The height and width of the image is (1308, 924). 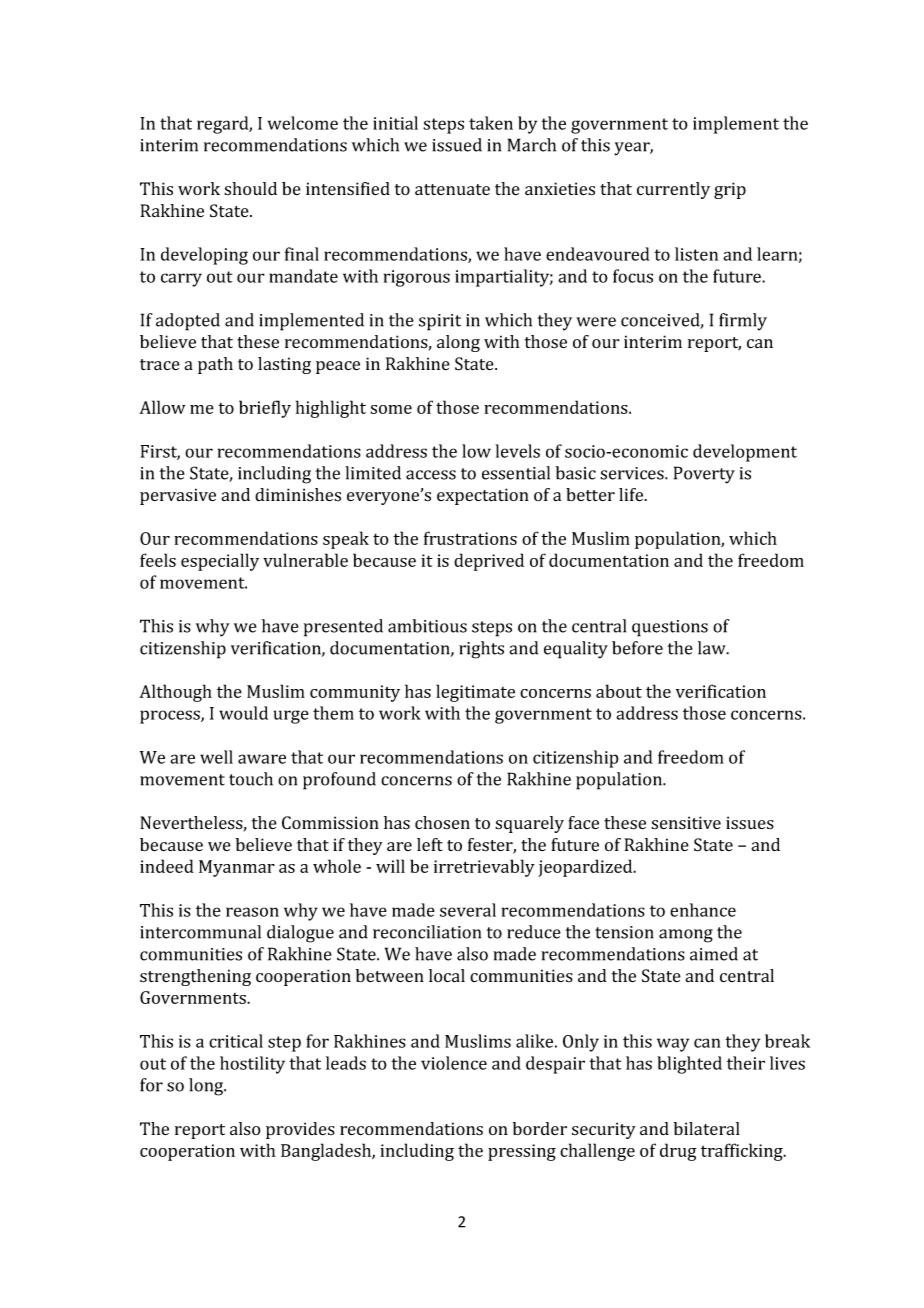 I want to click on several, so click(x=468, y=910).
